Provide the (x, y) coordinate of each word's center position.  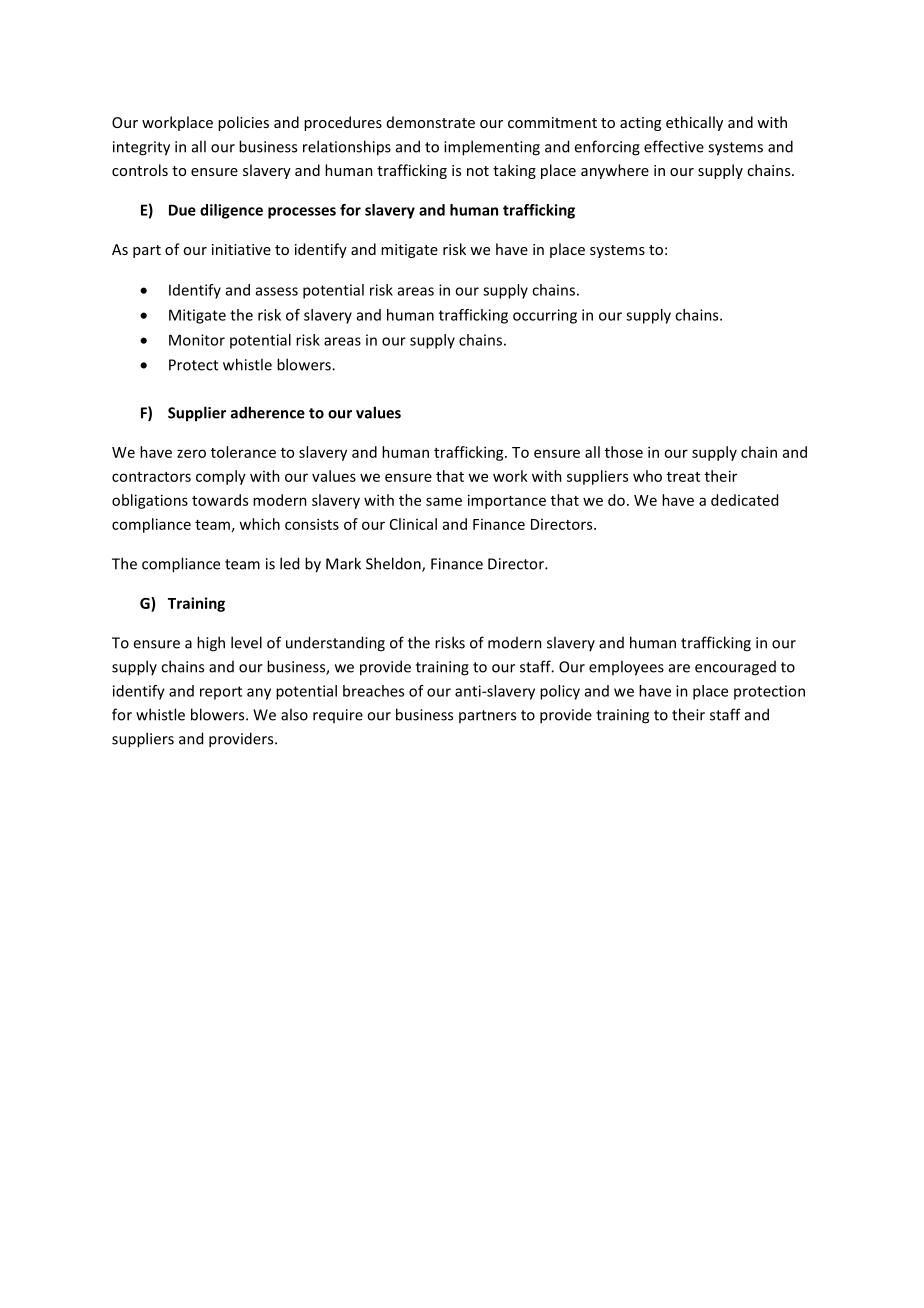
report (221, 693)
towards (220, 500)
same (444, 501)
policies (243, 123)
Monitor (197, 340)
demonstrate (431, 122)
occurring (545, 316)
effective (674, 146)
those (624, 452)
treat (683, 477)
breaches (373, 691)
